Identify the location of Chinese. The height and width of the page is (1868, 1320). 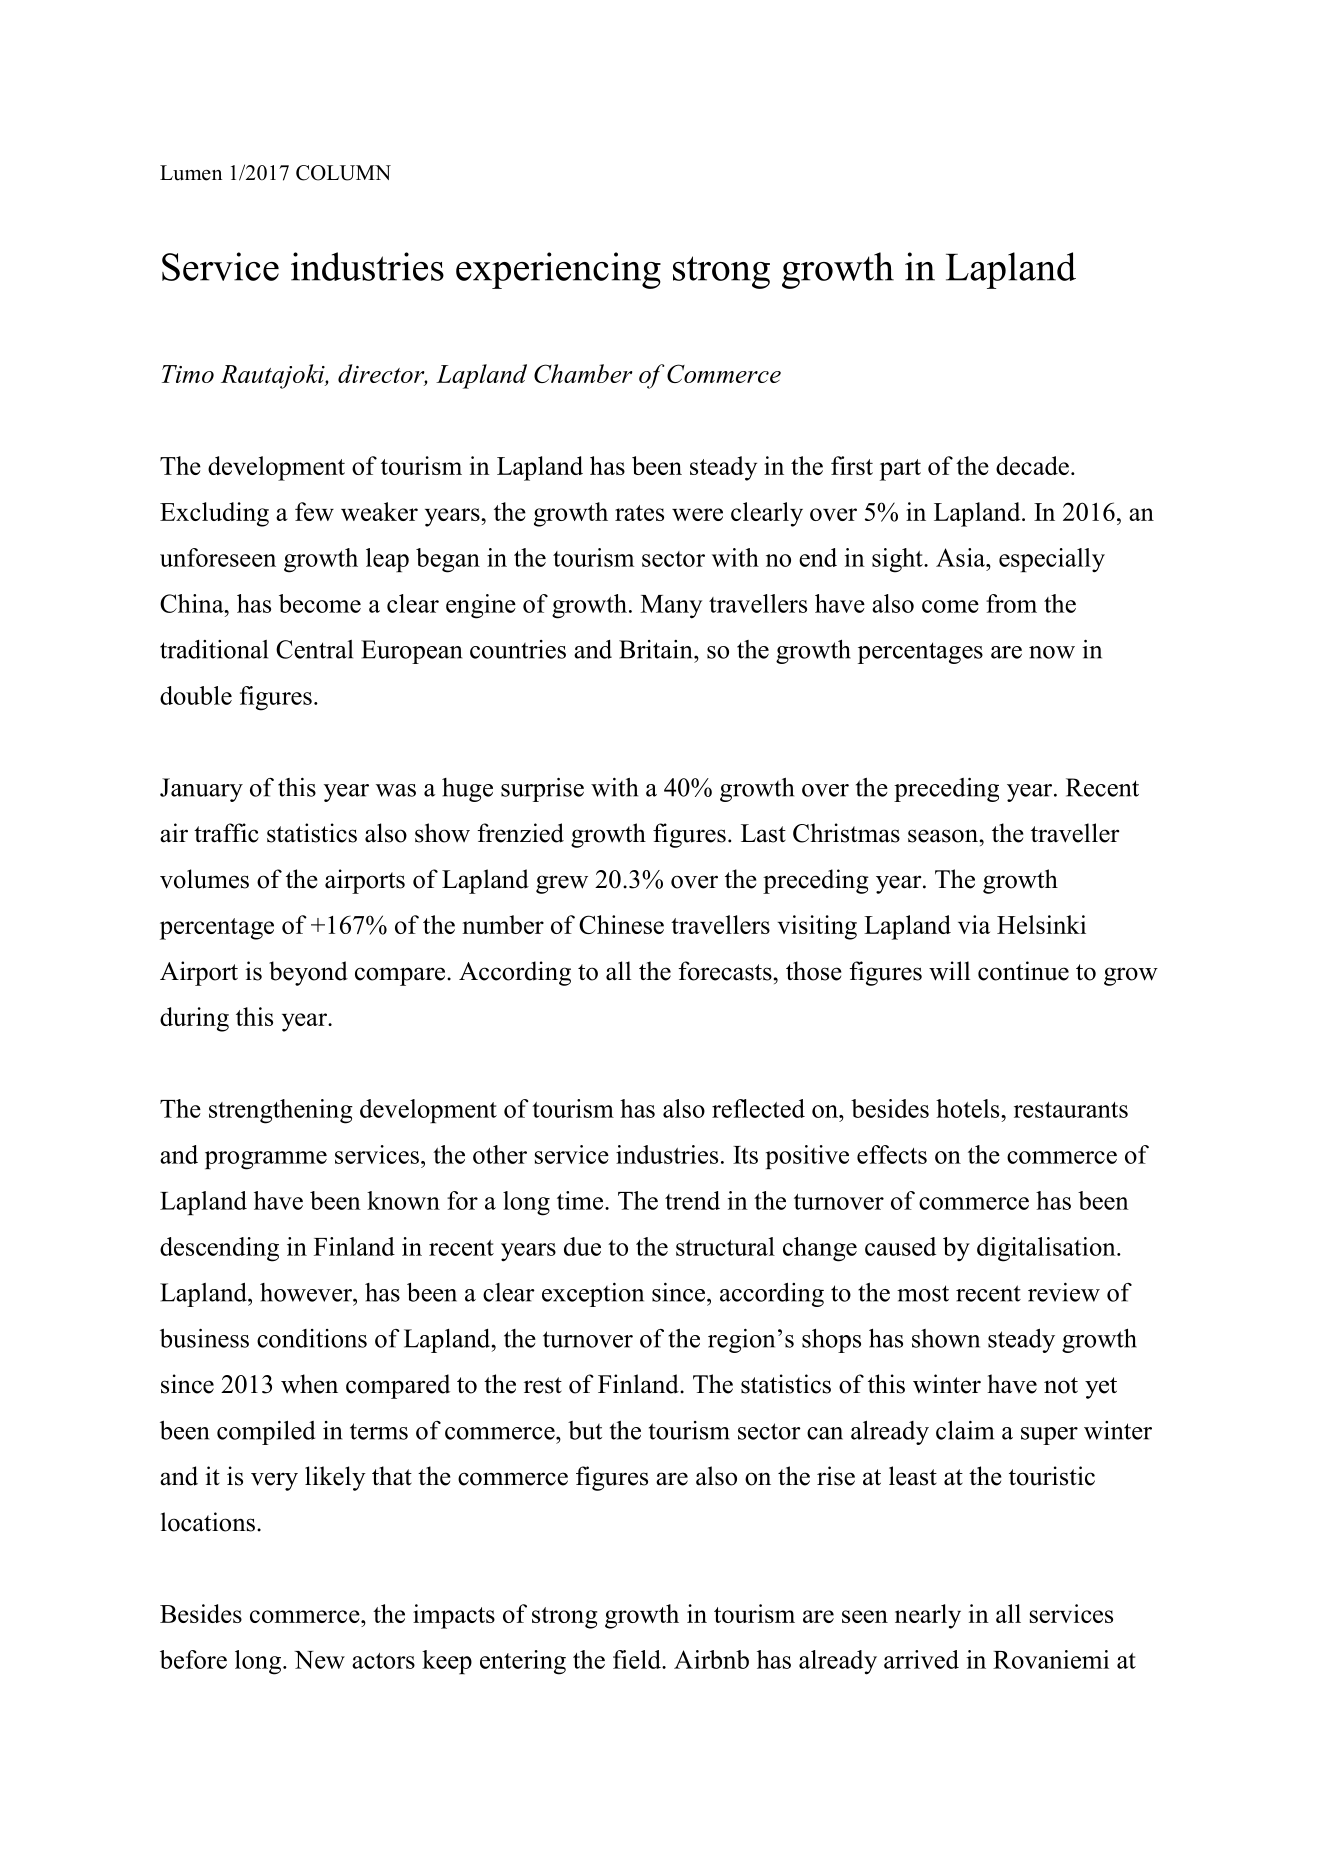
(621, 924).
